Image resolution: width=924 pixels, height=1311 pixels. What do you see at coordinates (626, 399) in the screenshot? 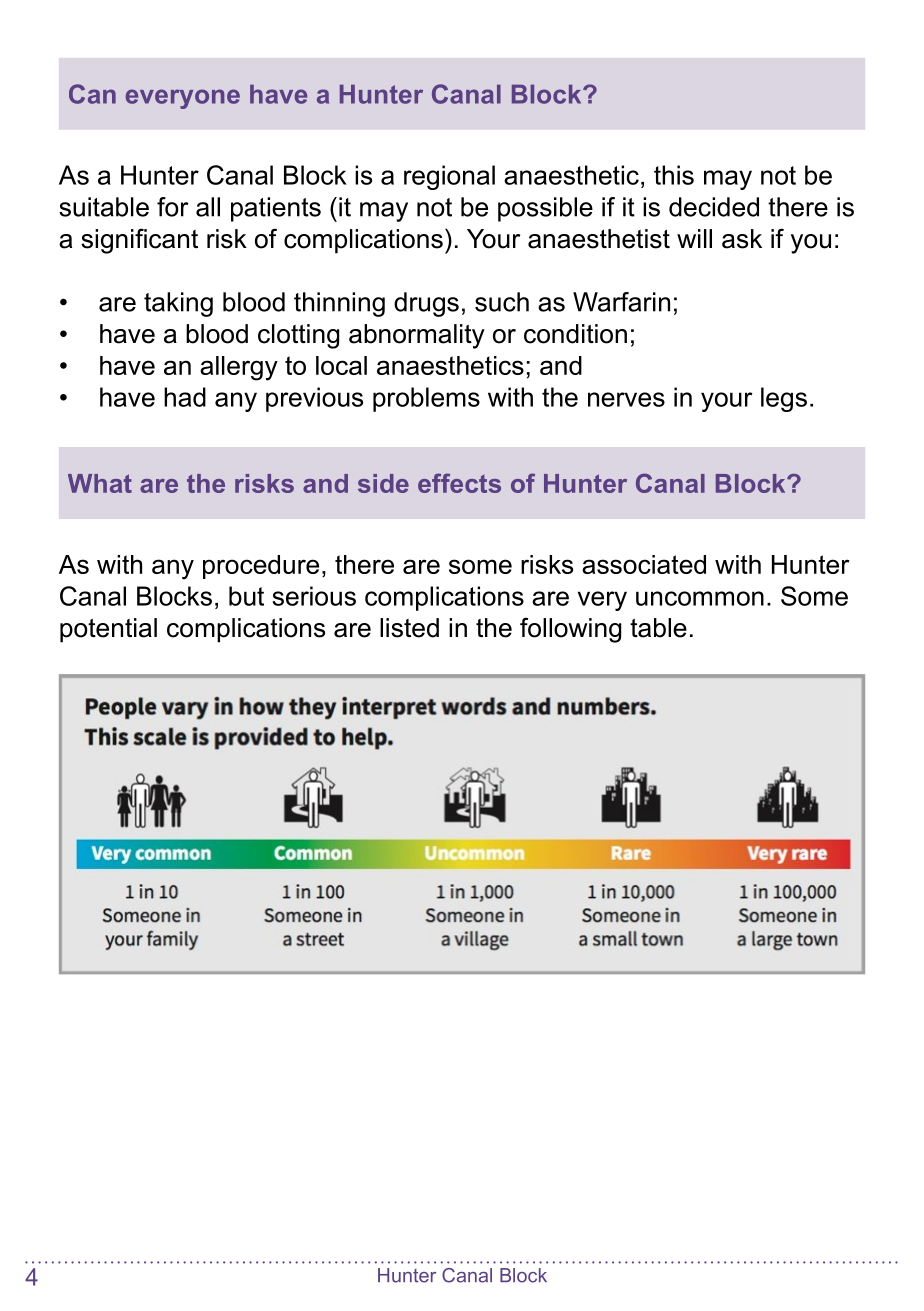
I see `nerves` at bounding box center [626, 399].
